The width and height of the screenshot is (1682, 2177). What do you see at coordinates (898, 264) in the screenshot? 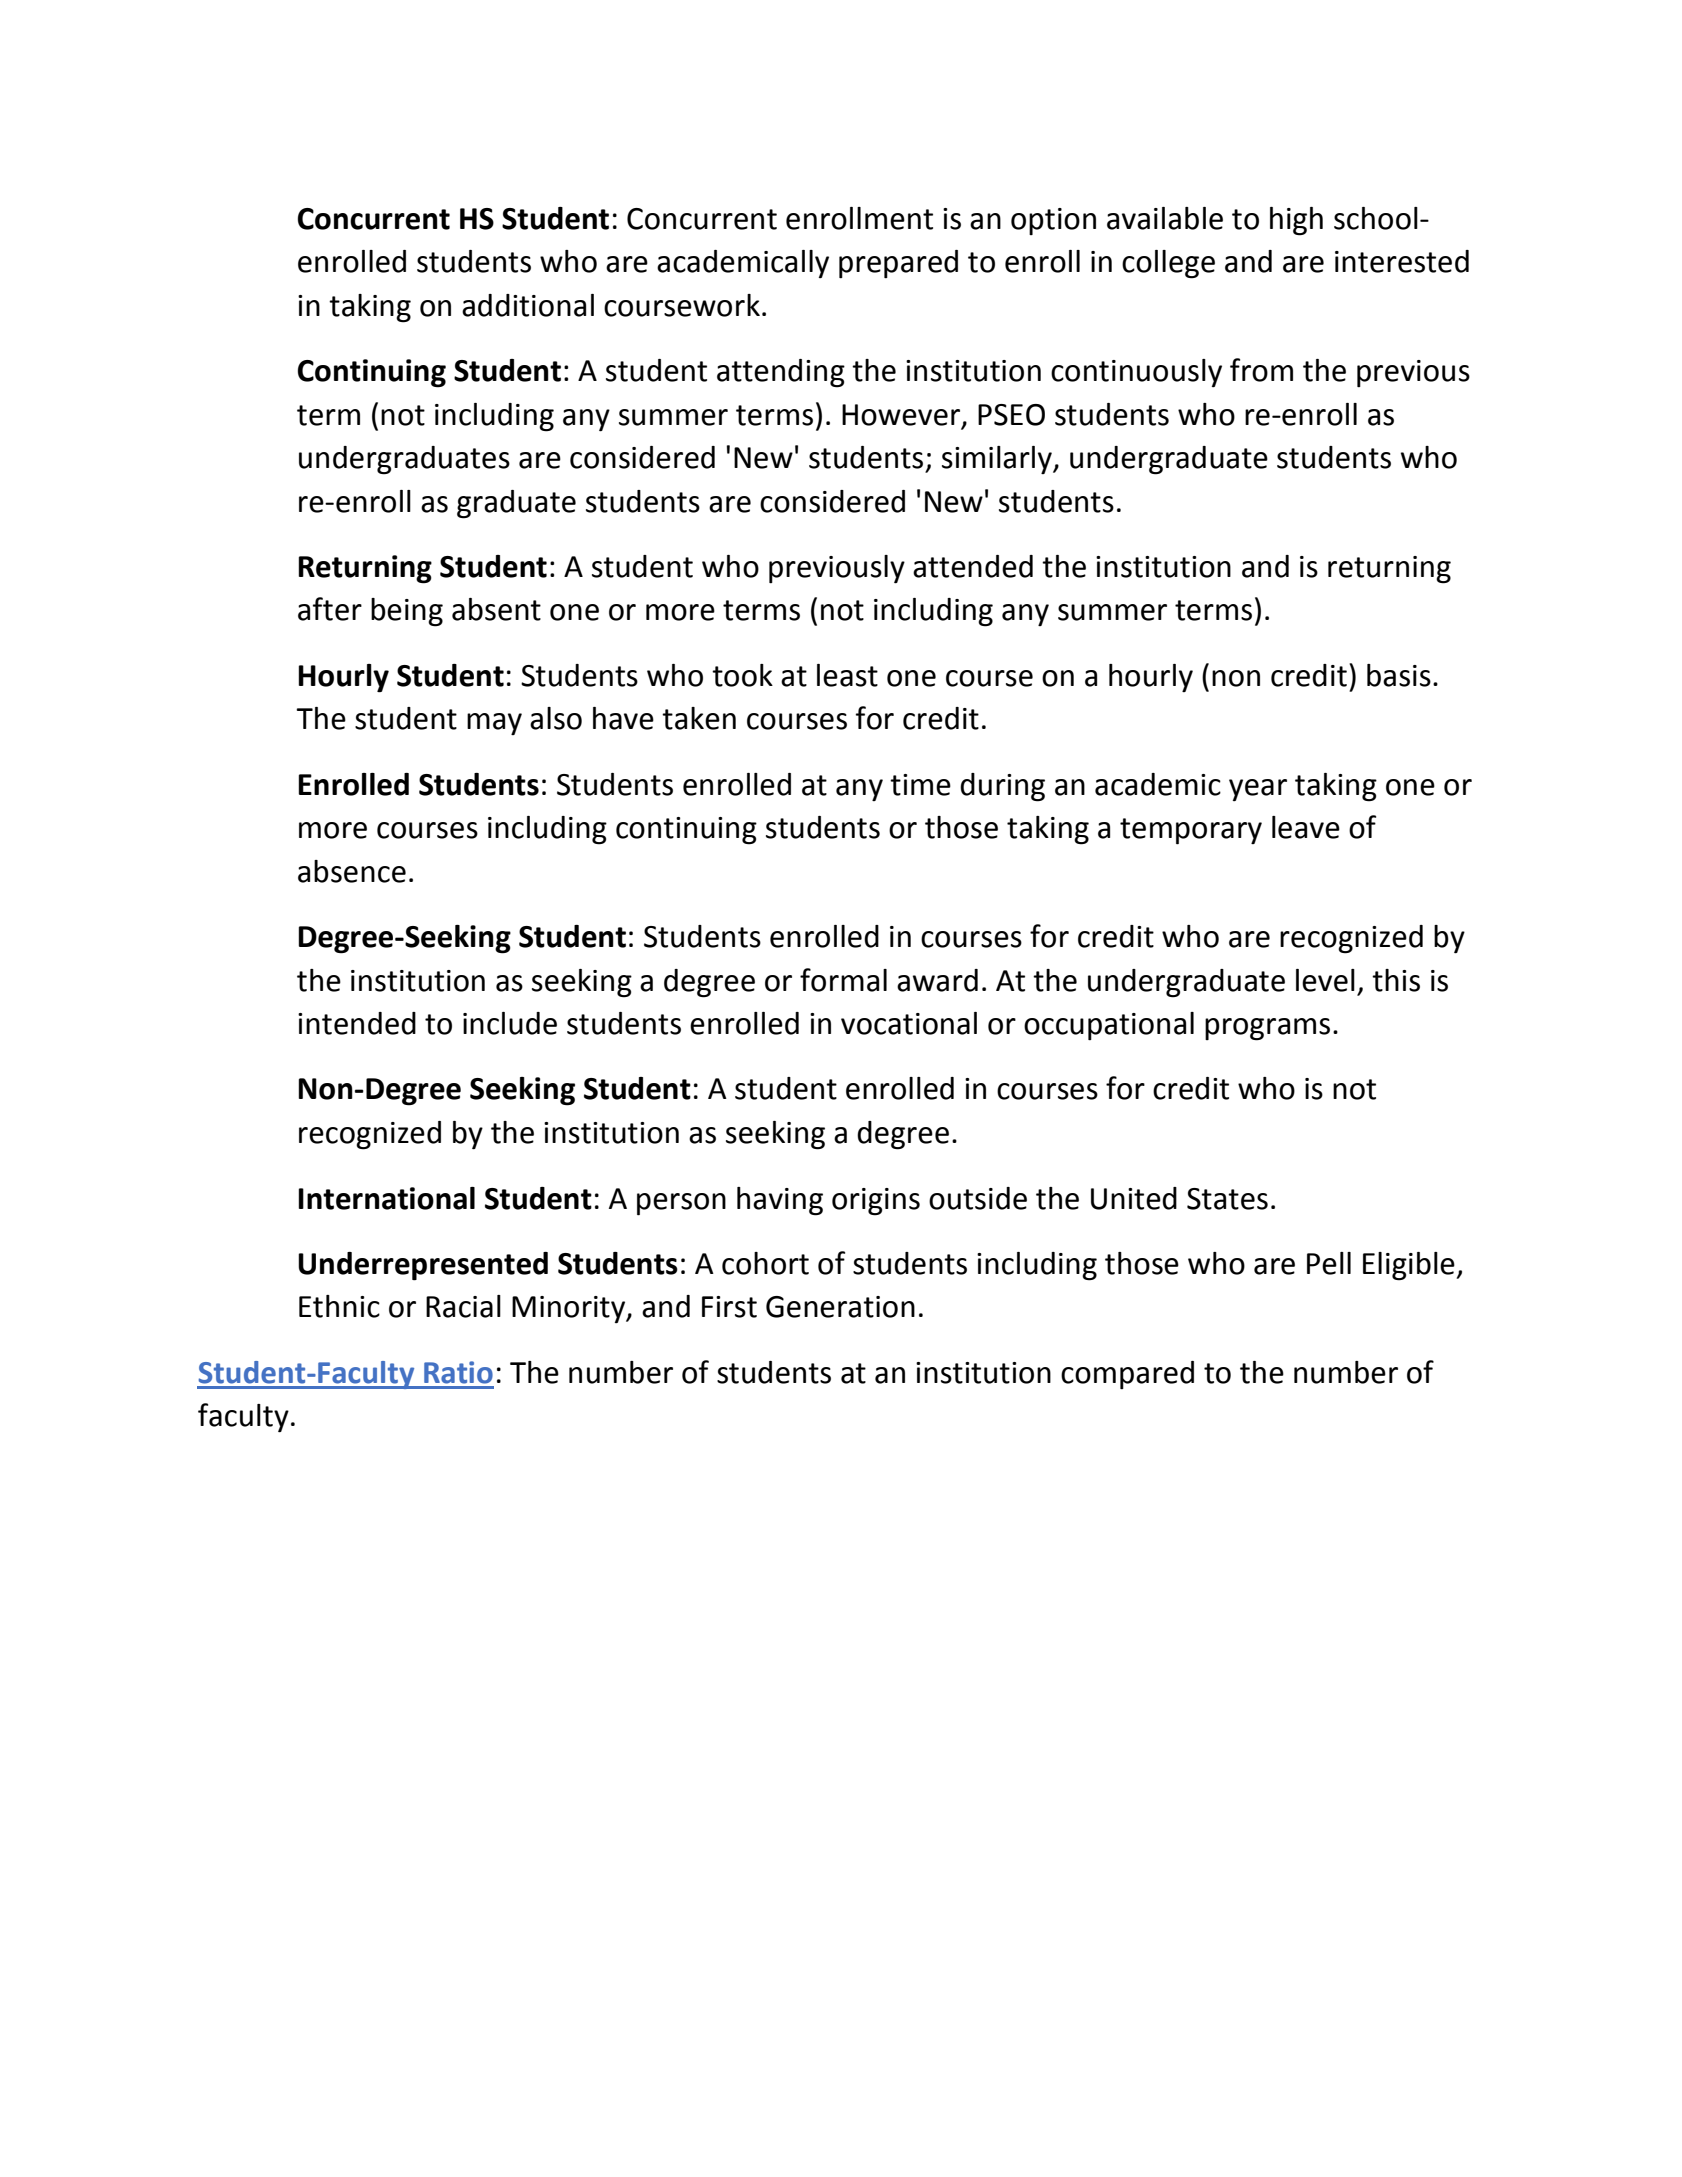
I see `prepared` at bounding box center [898, 264].
